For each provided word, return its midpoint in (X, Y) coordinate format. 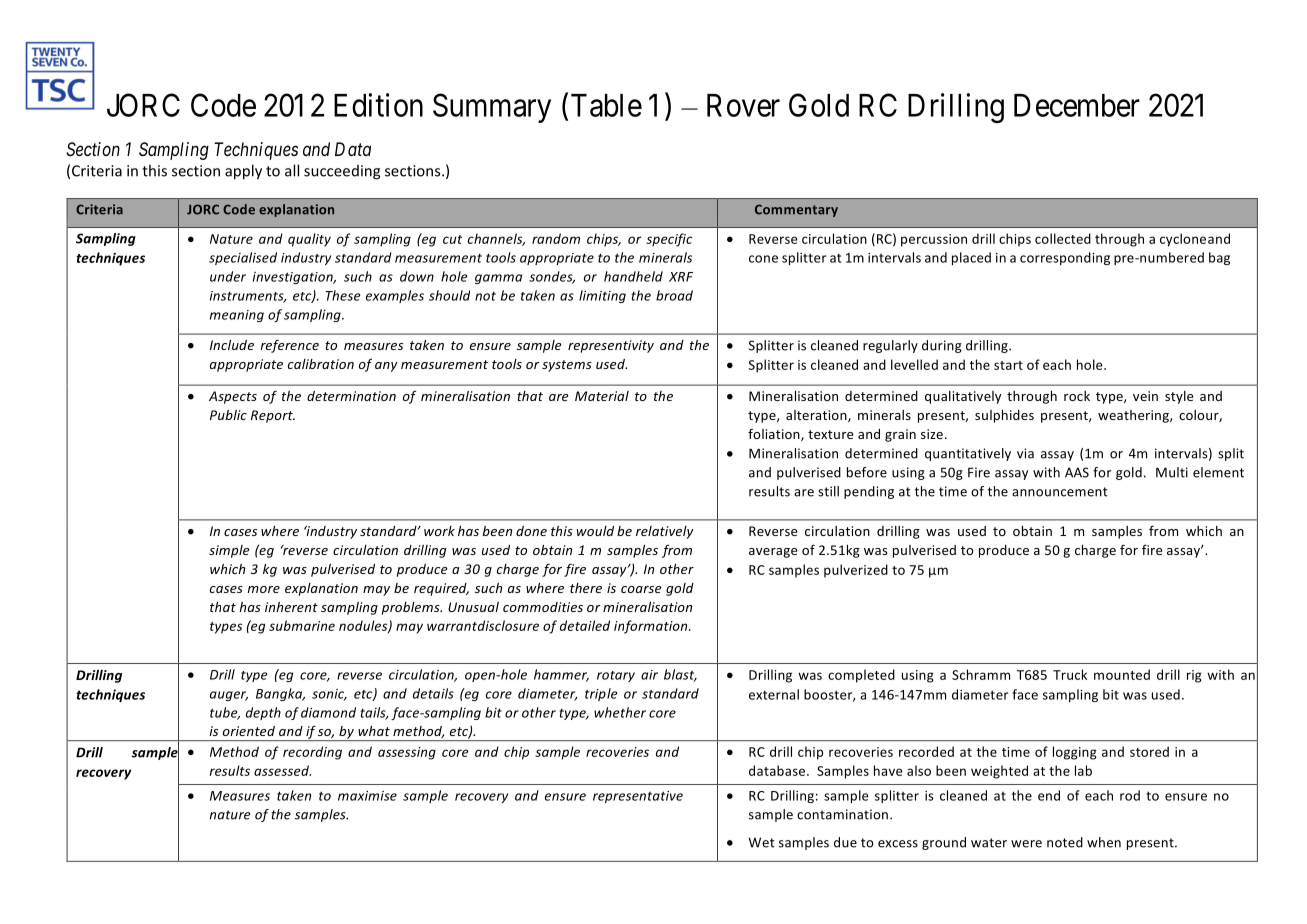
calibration (321, 364)
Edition (378, 105)
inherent (291, 607)
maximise (367, 796)
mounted (1122, 674)
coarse (641, 589)
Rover (743, 105)
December (1077, 105)
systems (567, 366)
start (1008, 365)
